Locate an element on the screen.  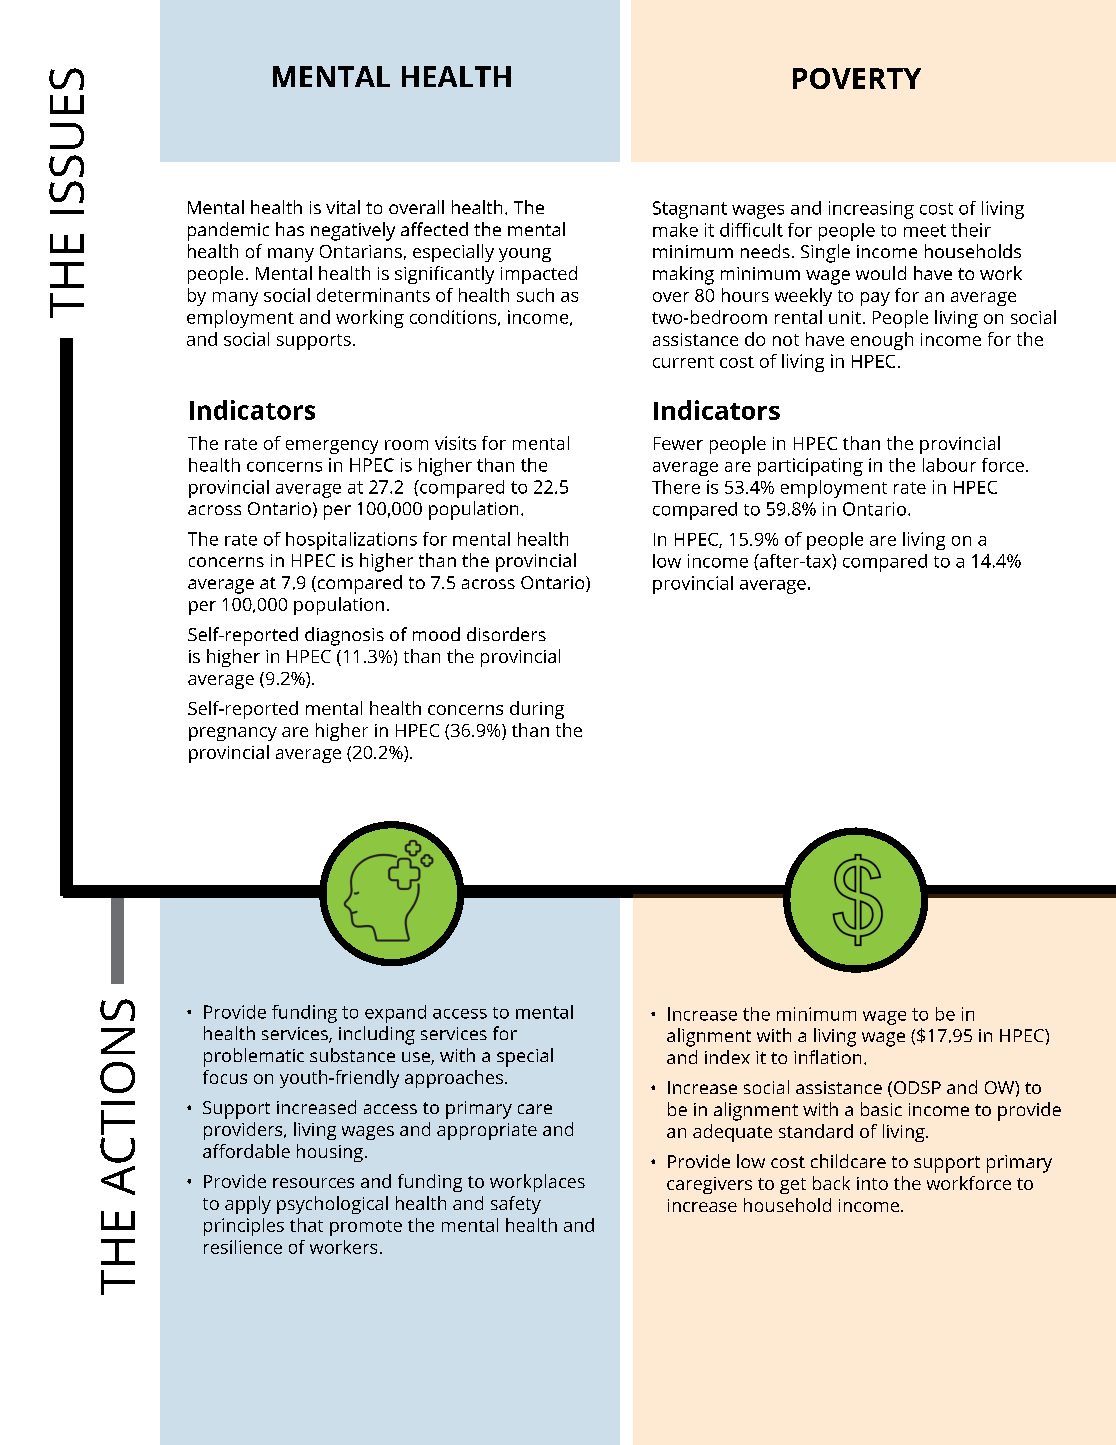
that is located at coordinates (306, 1225).
